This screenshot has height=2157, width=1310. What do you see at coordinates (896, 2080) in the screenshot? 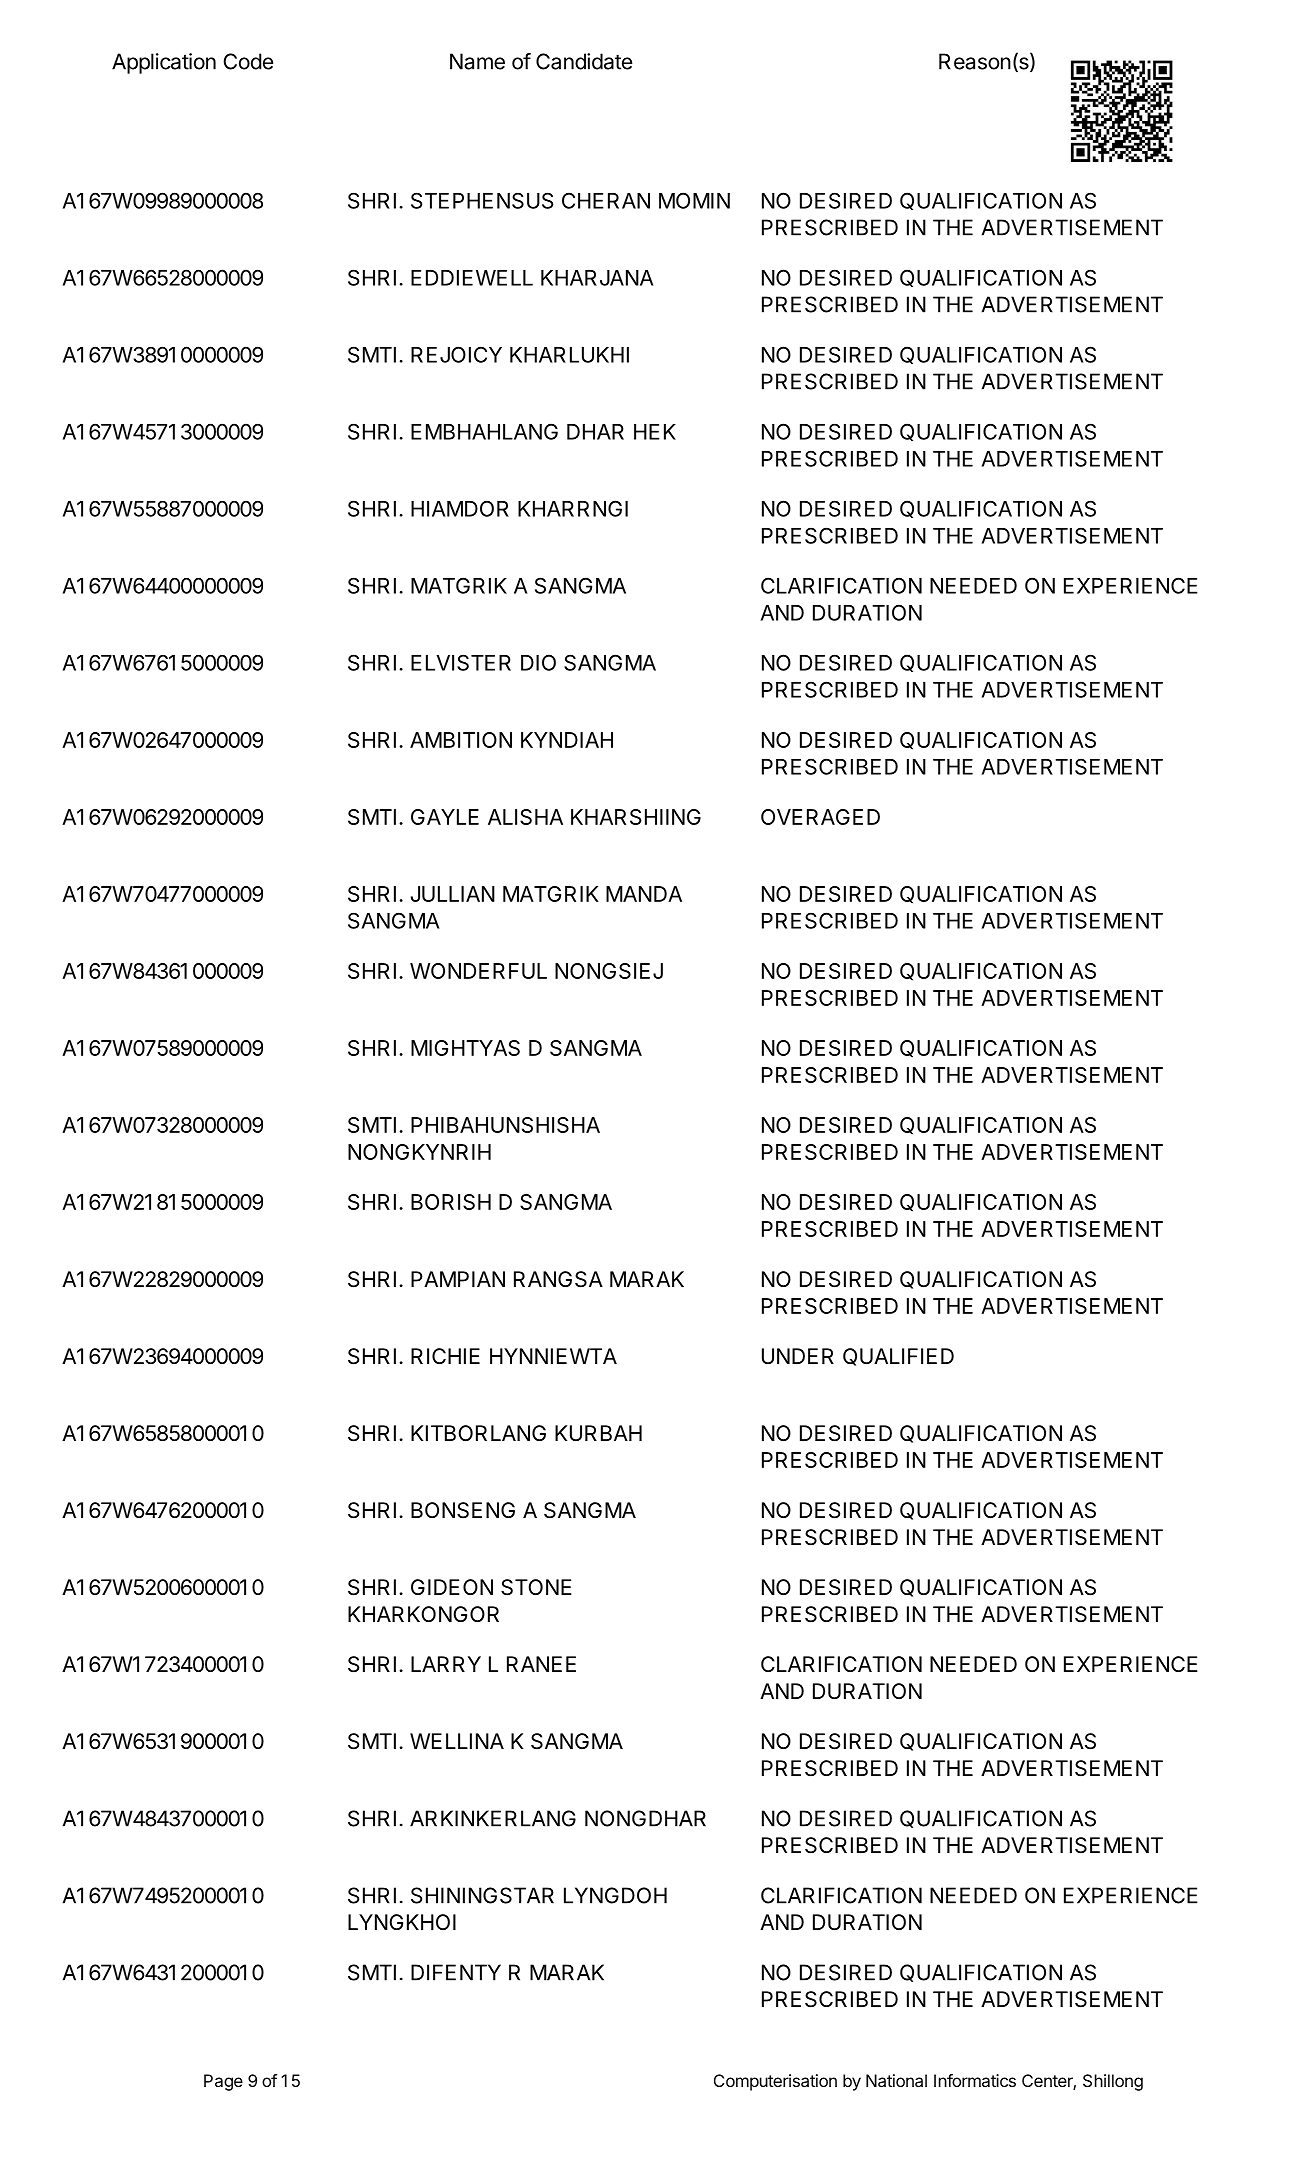
I see `National` at bounding box center [896, 2080].
